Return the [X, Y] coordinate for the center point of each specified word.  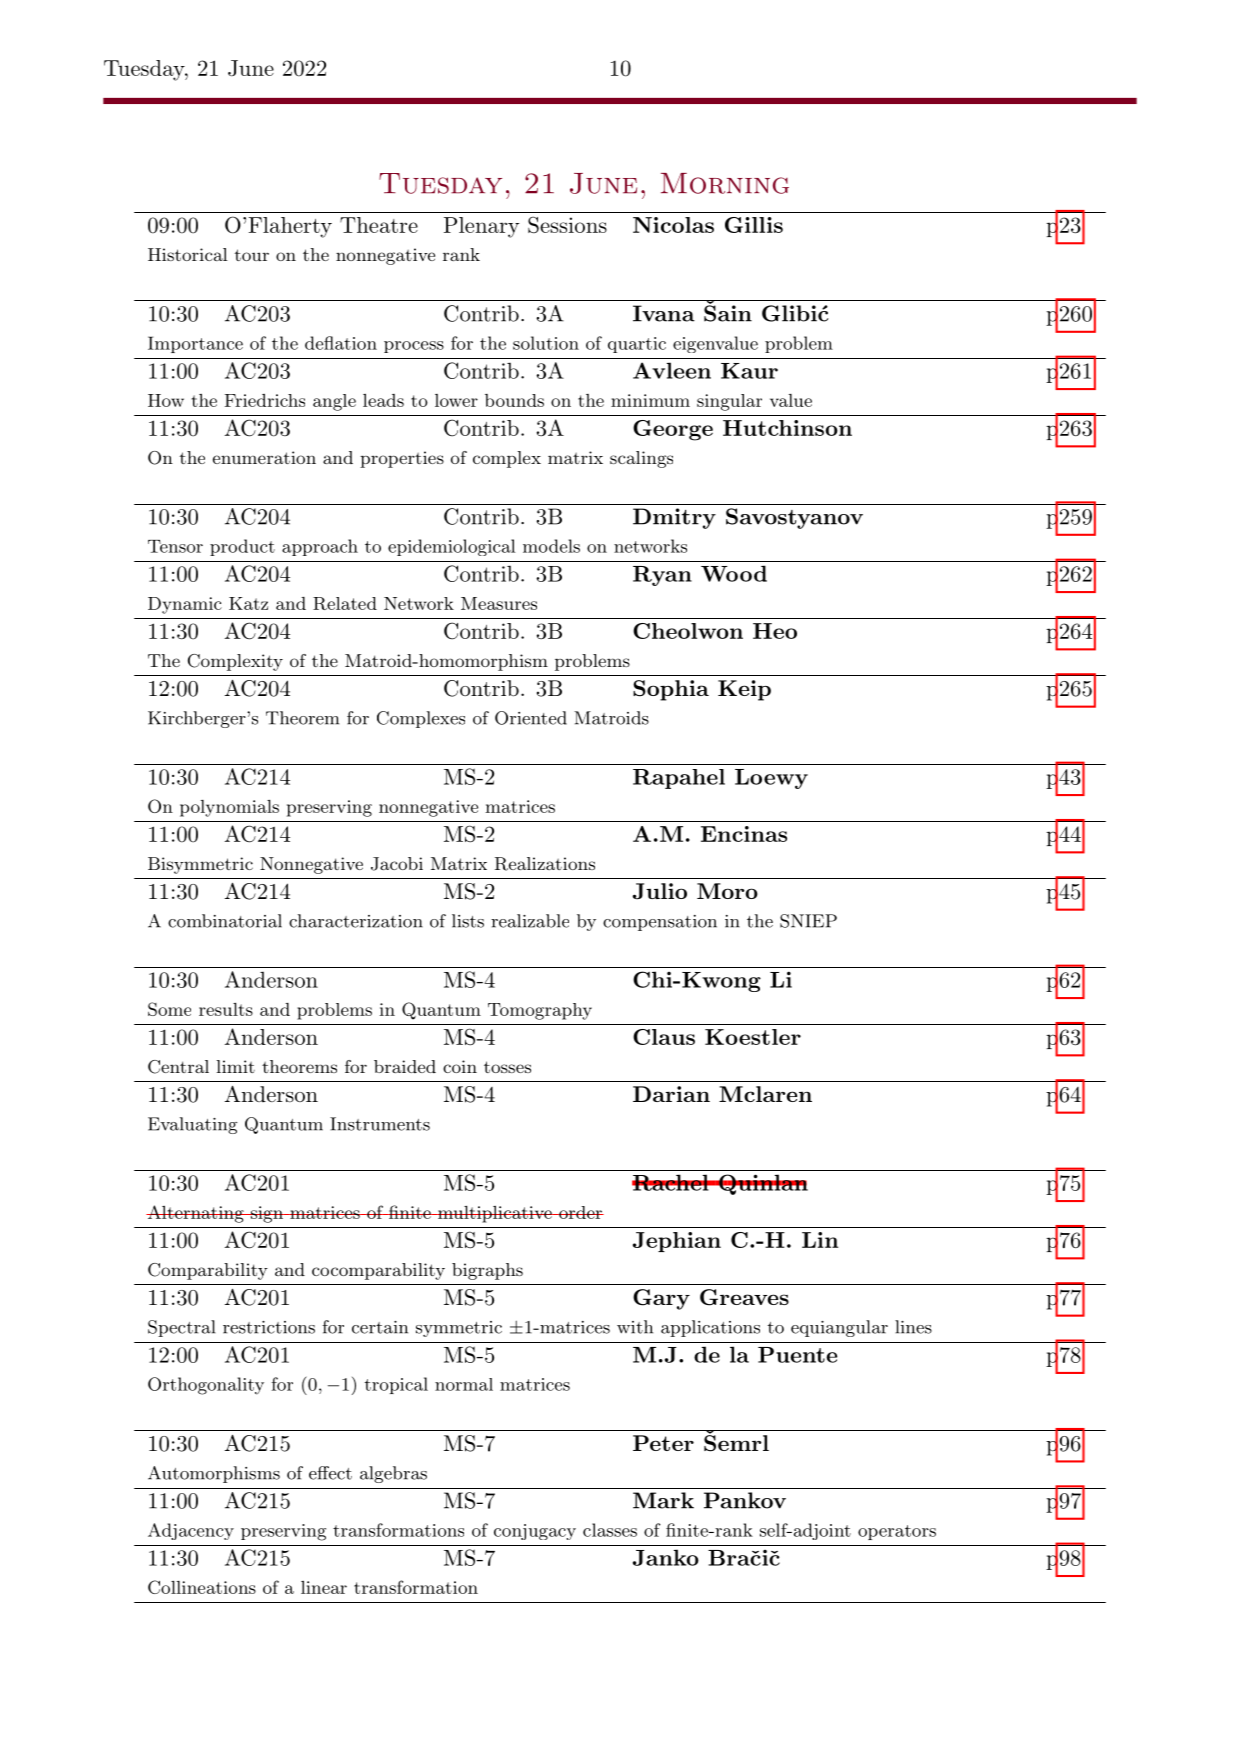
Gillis [754, 225]
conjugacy [535, 1532]
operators [897, 1532]
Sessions [567, 225]
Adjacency [191, 1531]
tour [251, 255]
